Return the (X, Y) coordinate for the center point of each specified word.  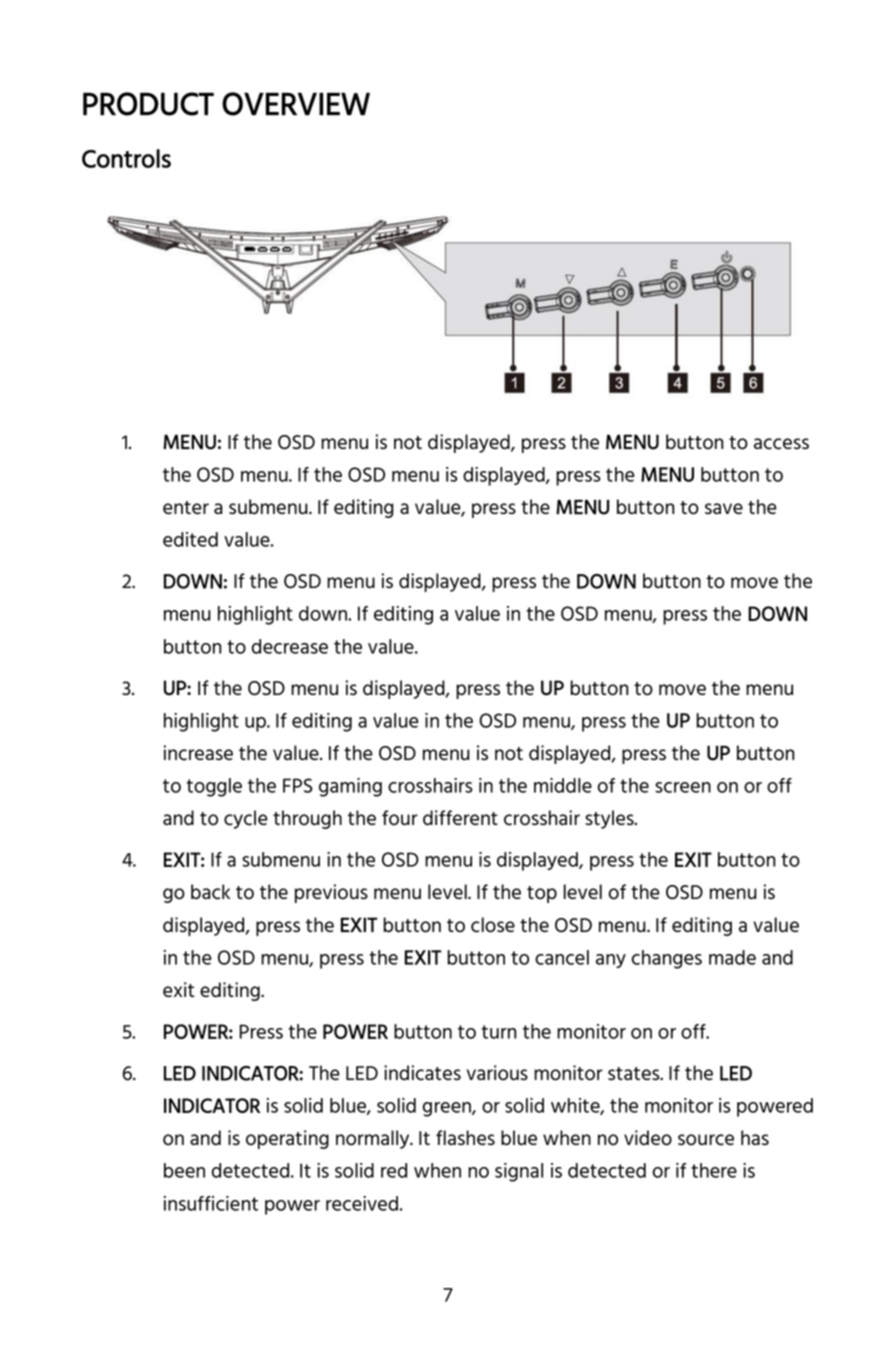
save (724, 508)
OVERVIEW (296, 104)
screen (683, 787)
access (781, 444)
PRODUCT (148, 104)
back (210, 892)
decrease (290, 646)
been (184, 1170)
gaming (350, 787)
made (732, 957)
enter (186, 507)
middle (563, 785)
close (493, 925)
